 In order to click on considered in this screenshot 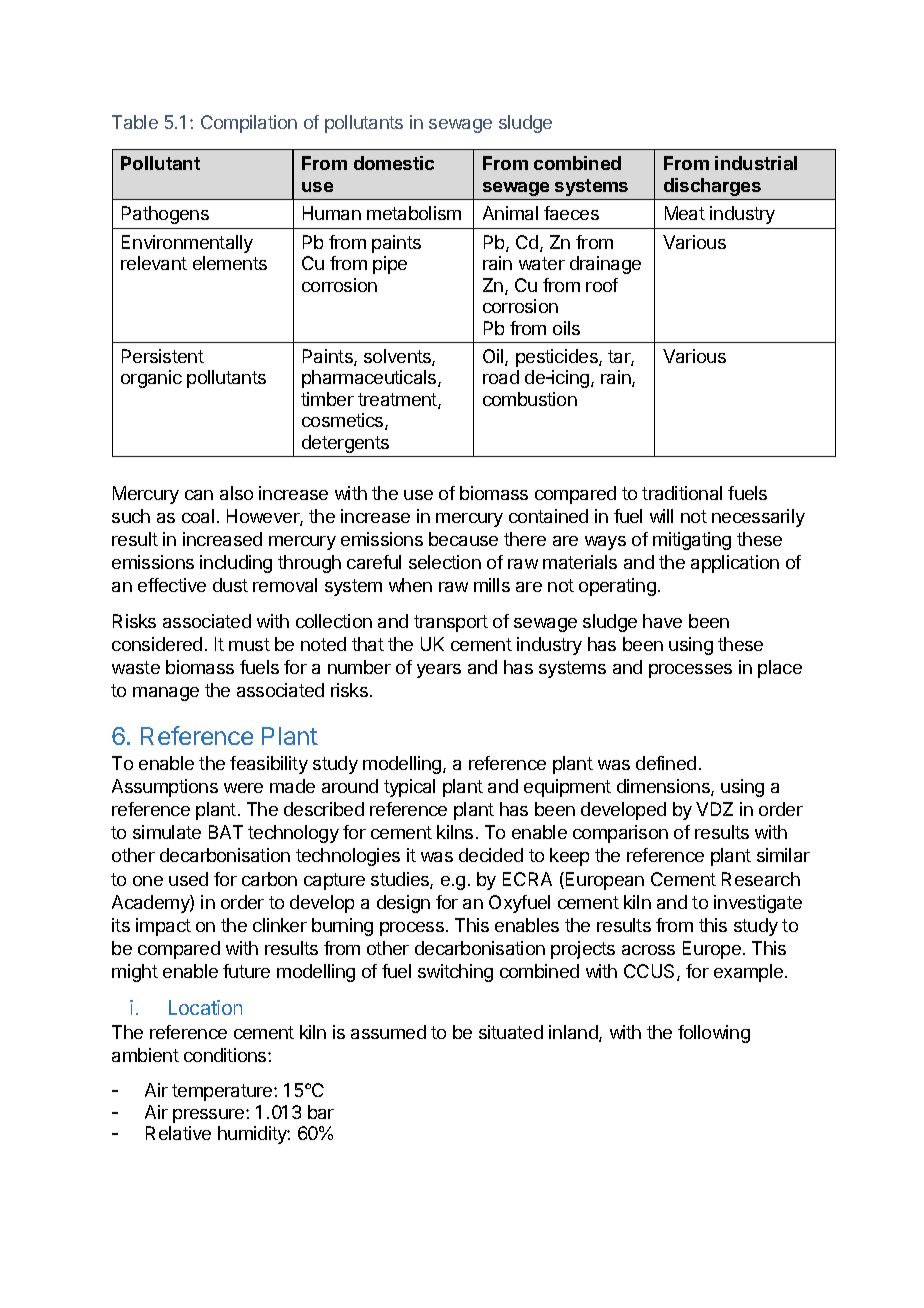, I will do `click(157, 644)`.
